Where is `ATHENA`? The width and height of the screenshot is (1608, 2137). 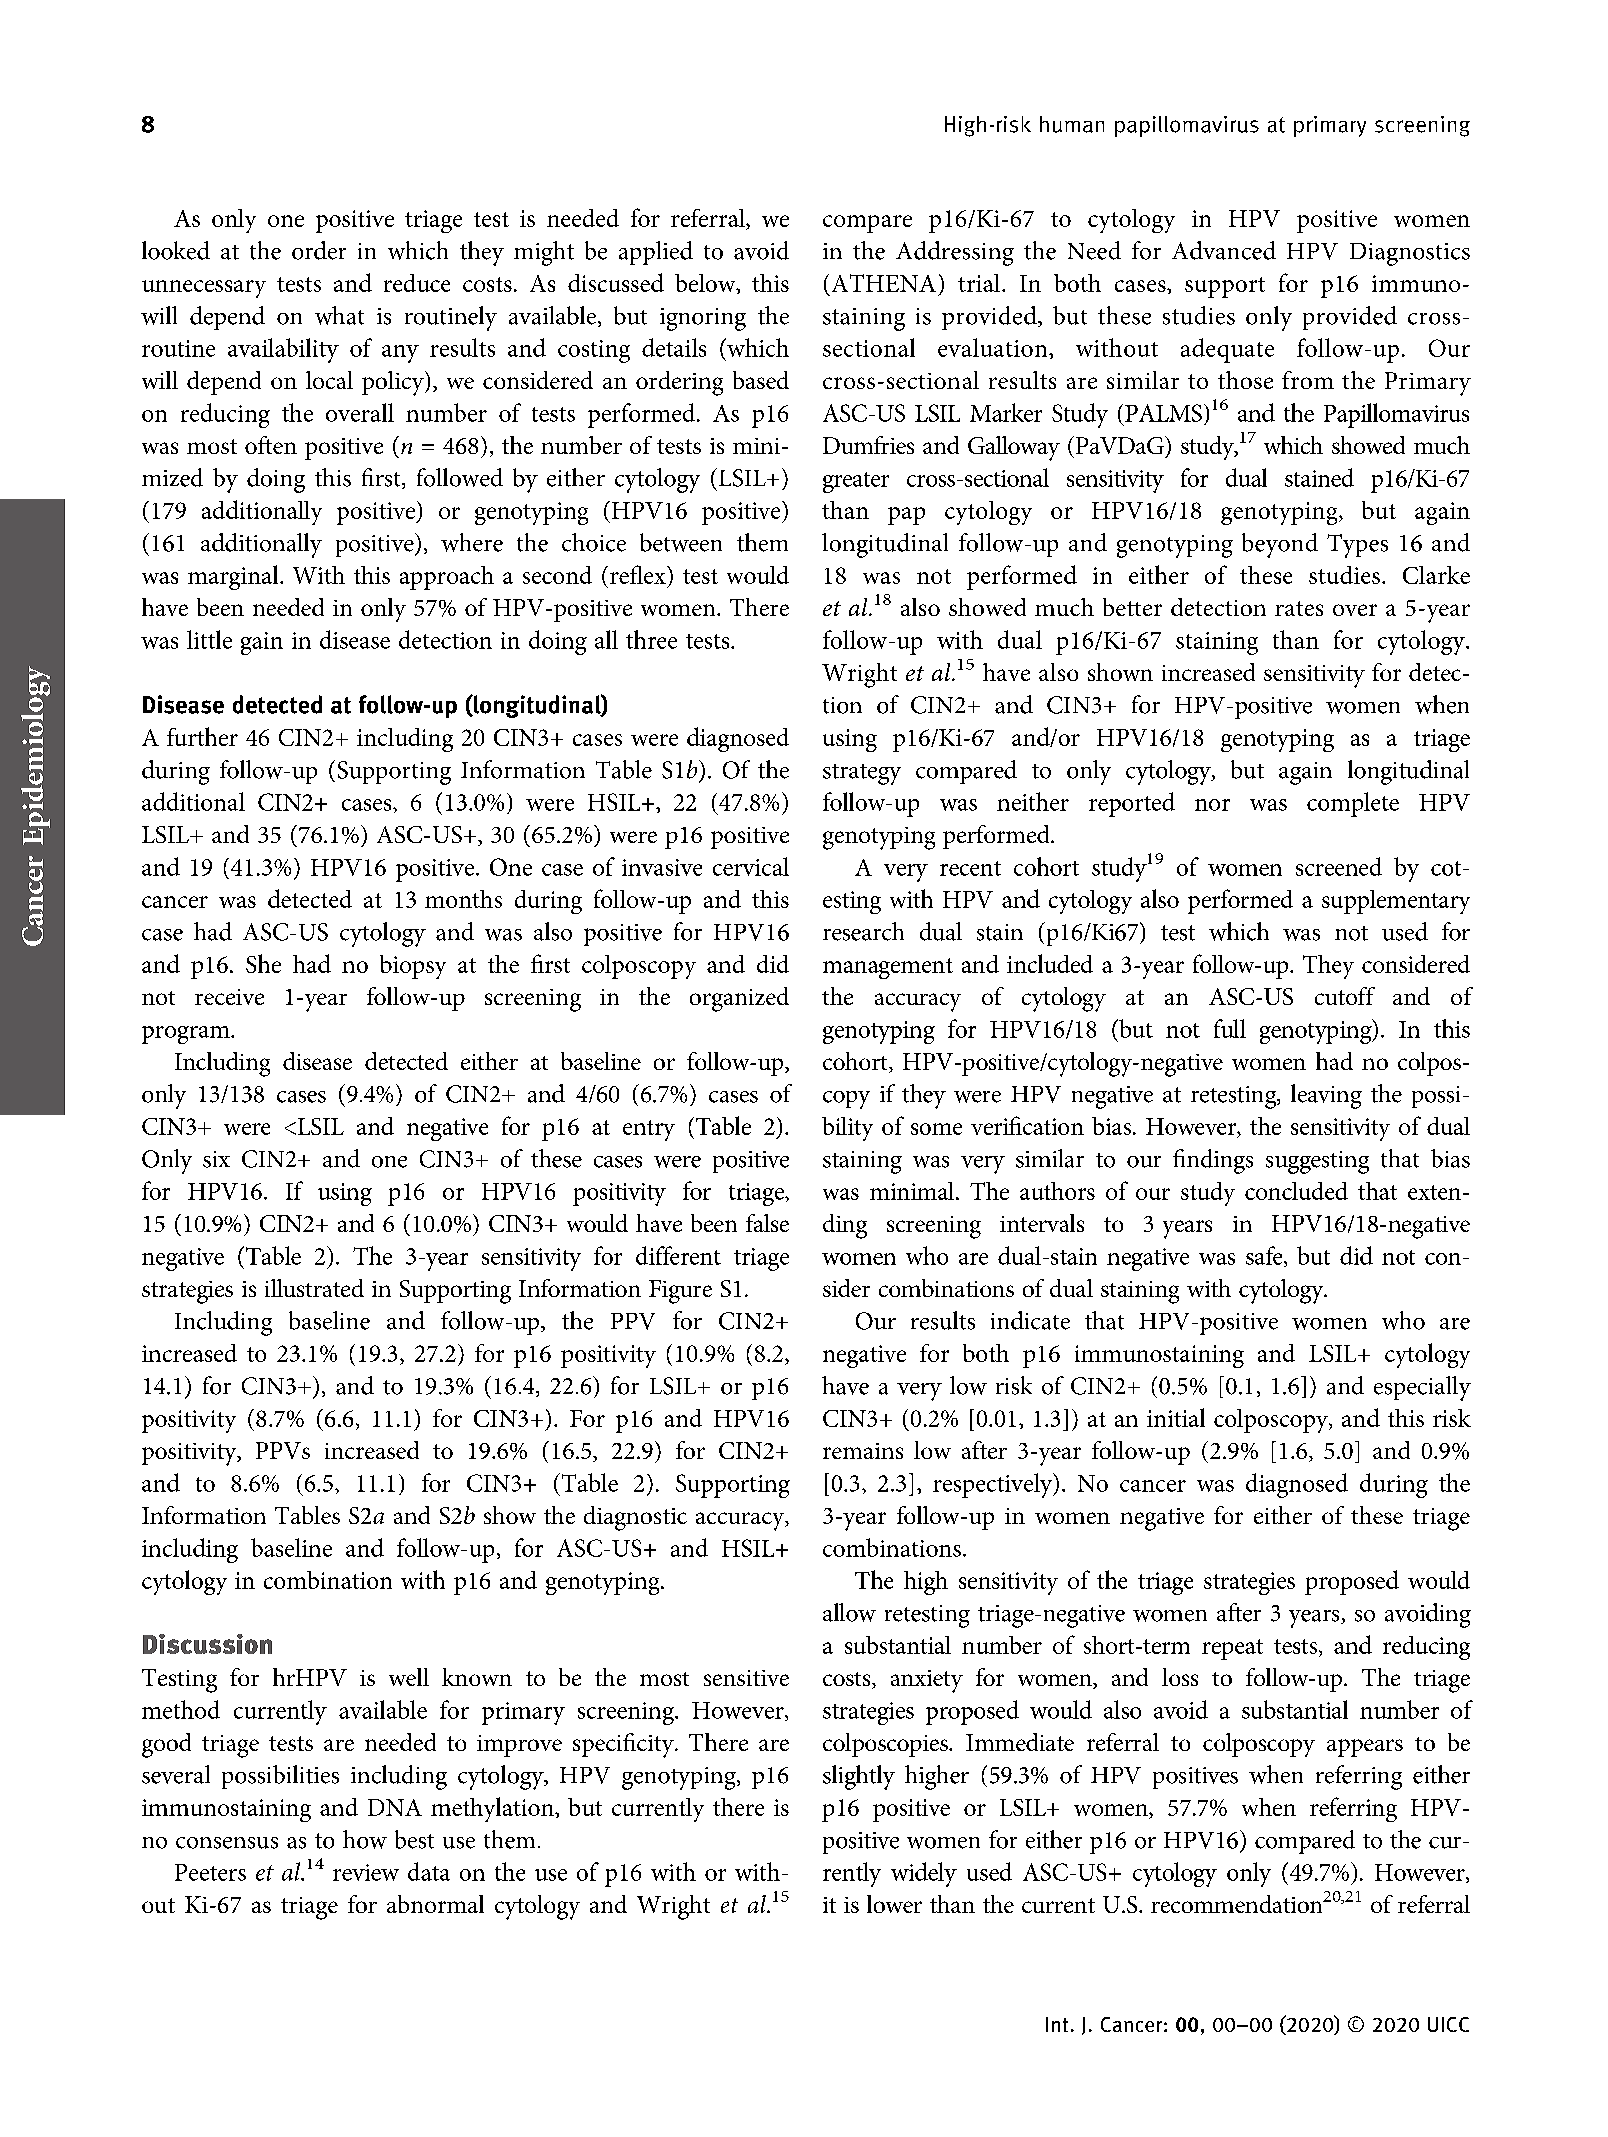 ATHENA is located at coordinates (884, 283).
